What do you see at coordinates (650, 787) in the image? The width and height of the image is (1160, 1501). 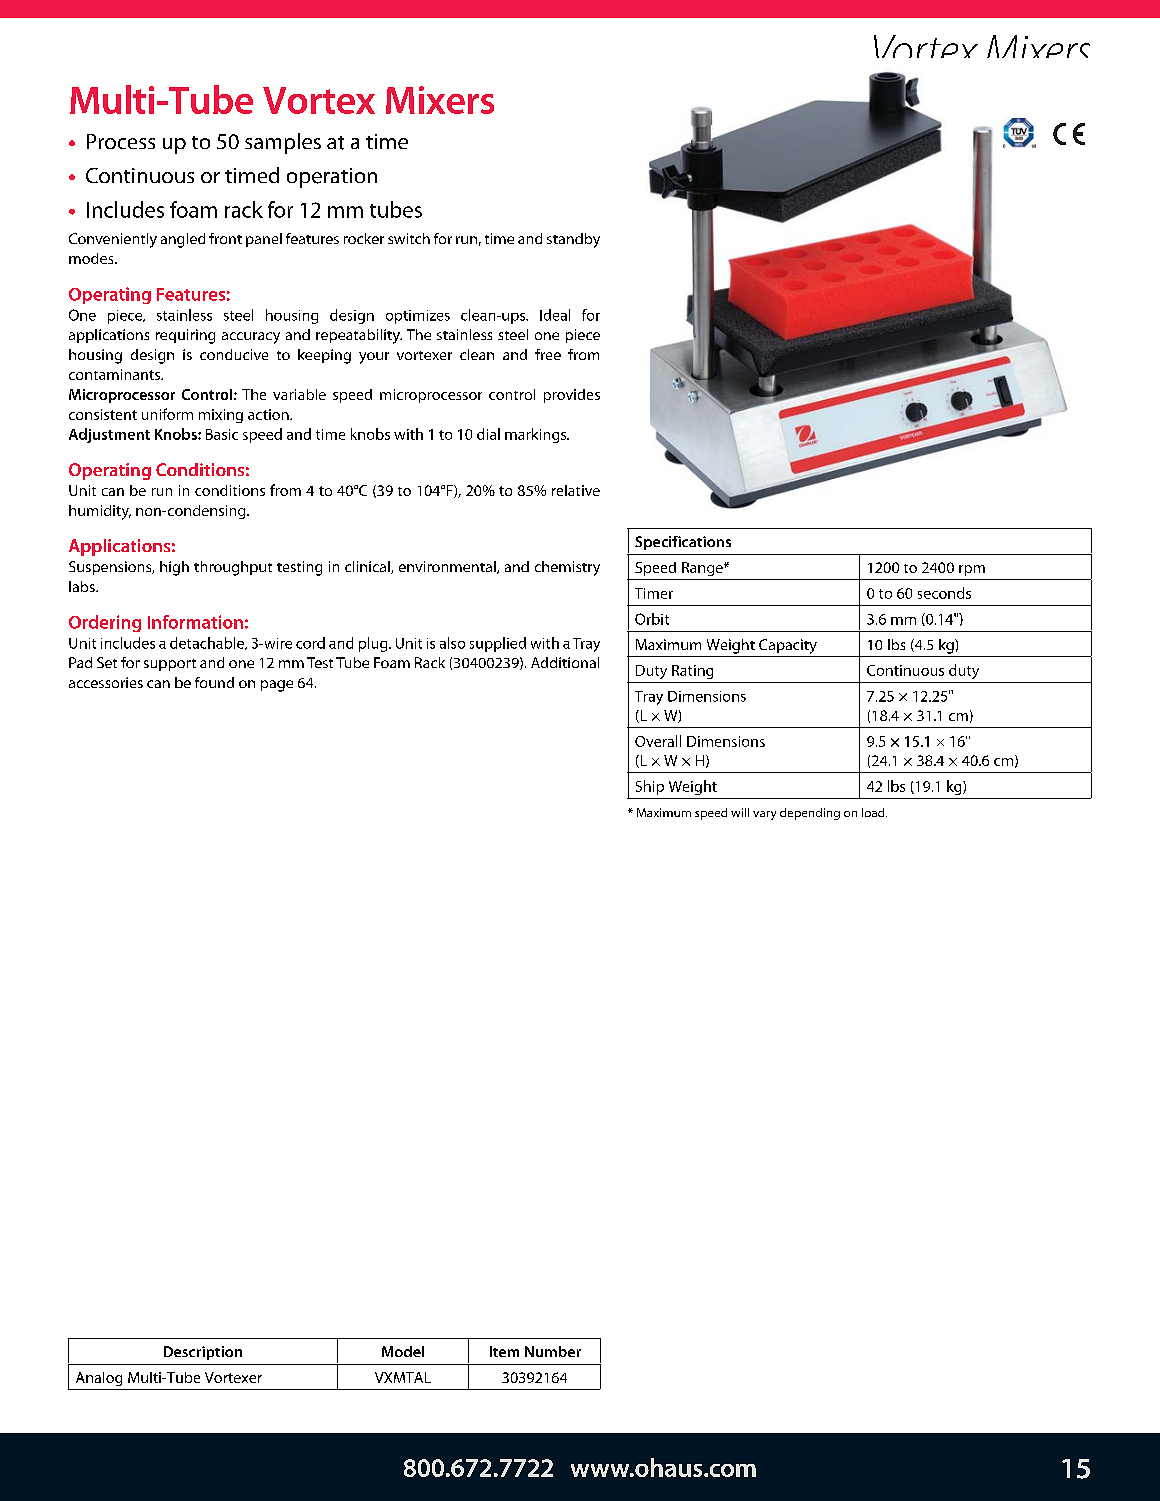 I see `Ship` at bounding box center [650, 787].
